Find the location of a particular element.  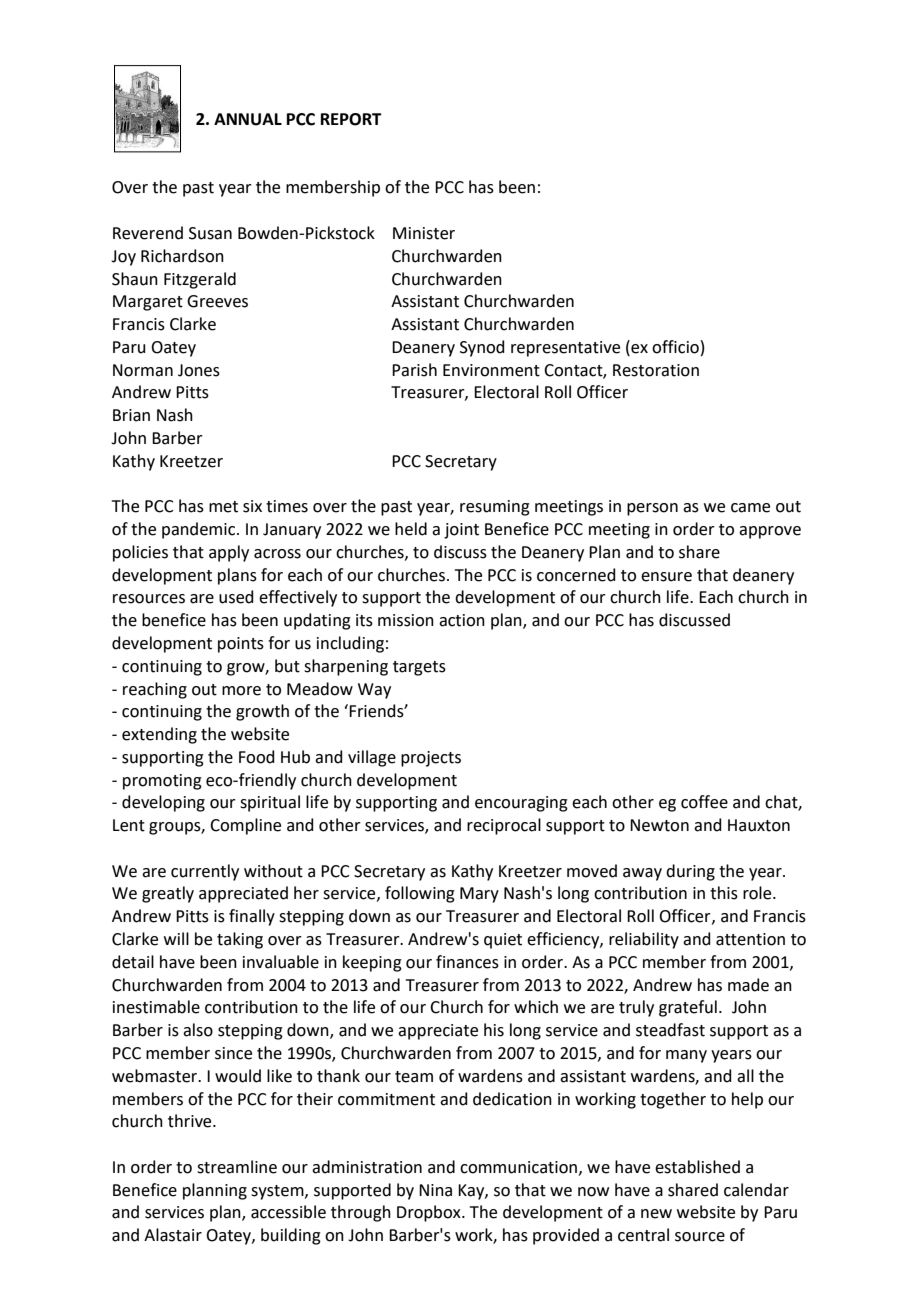

Restoration is located at coordinates (656, 370).
